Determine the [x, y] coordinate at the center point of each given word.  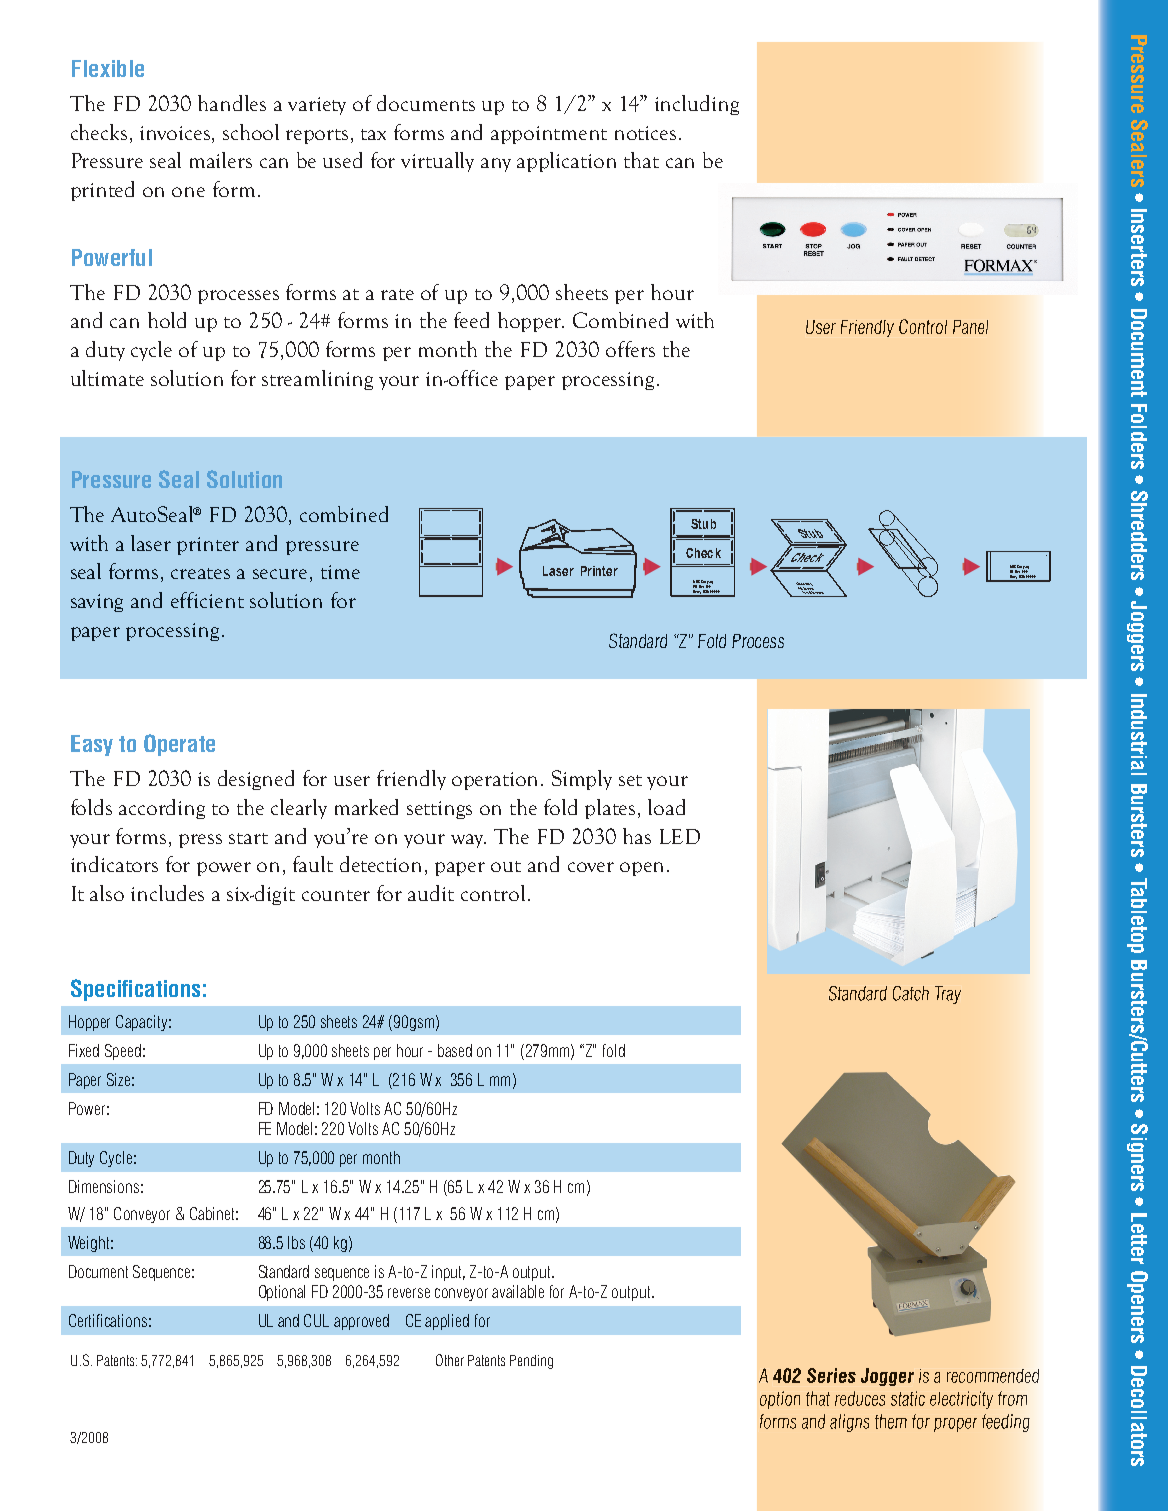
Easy [92, 745]
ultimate [107, 378]
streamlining [317, 380]
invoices [176, 133]
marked [366, 807]
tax [373, 134]
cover [591, 867]
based [455, 1050]
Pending [531, 1362]
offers [630, 349]
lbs [296, 1242]
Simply [582, 780]
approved [361, 1322]
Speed [123, 1052]
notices [645, 133]
